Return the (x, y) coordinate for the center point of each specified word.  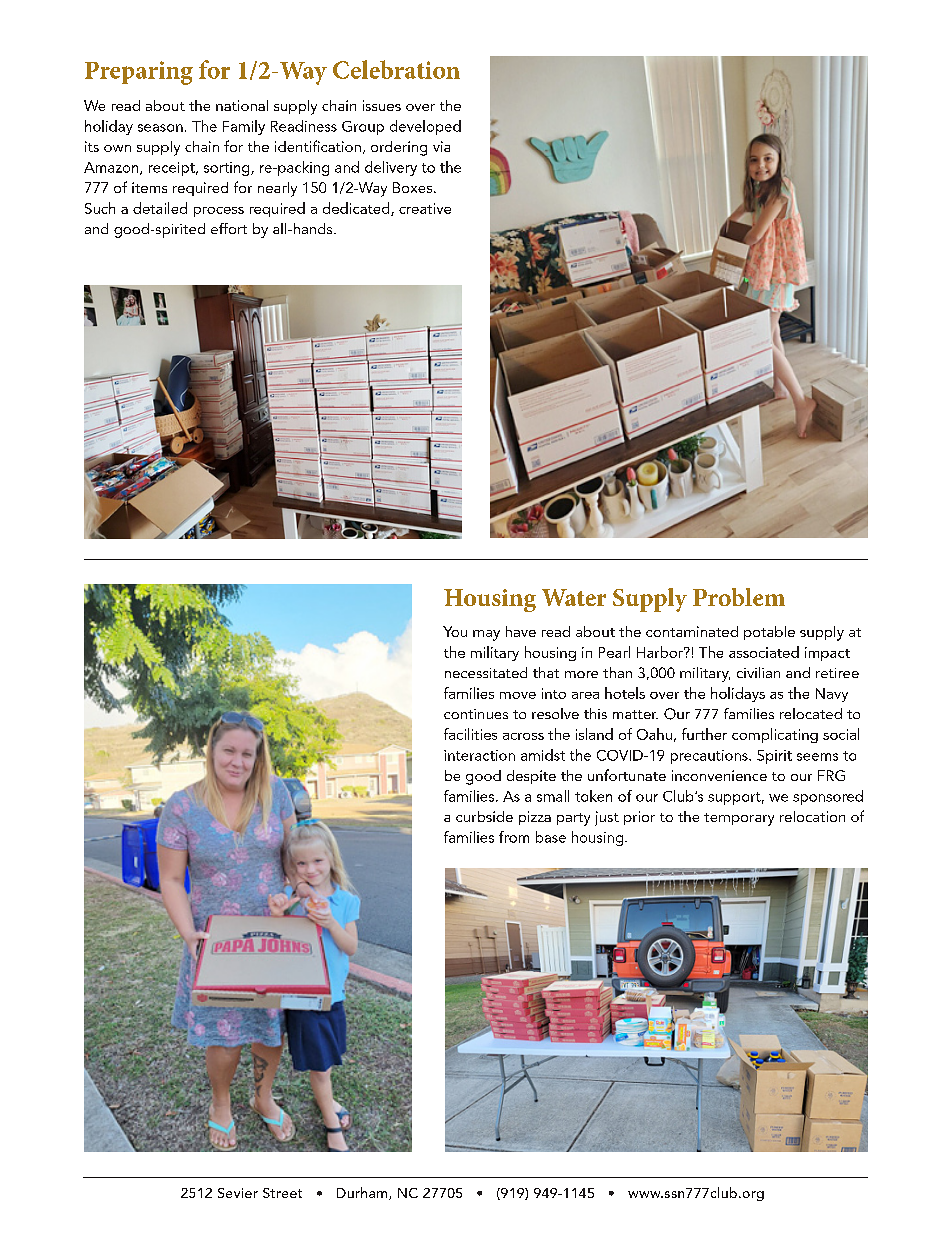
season (160, 128)
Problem (739, 597)
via (441, 146)
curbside (484, 816)
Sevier (238, 1193)
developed (425, 127)
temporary (739, 819)
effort (229, 228)
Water (574, 597)
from (514, 837)
